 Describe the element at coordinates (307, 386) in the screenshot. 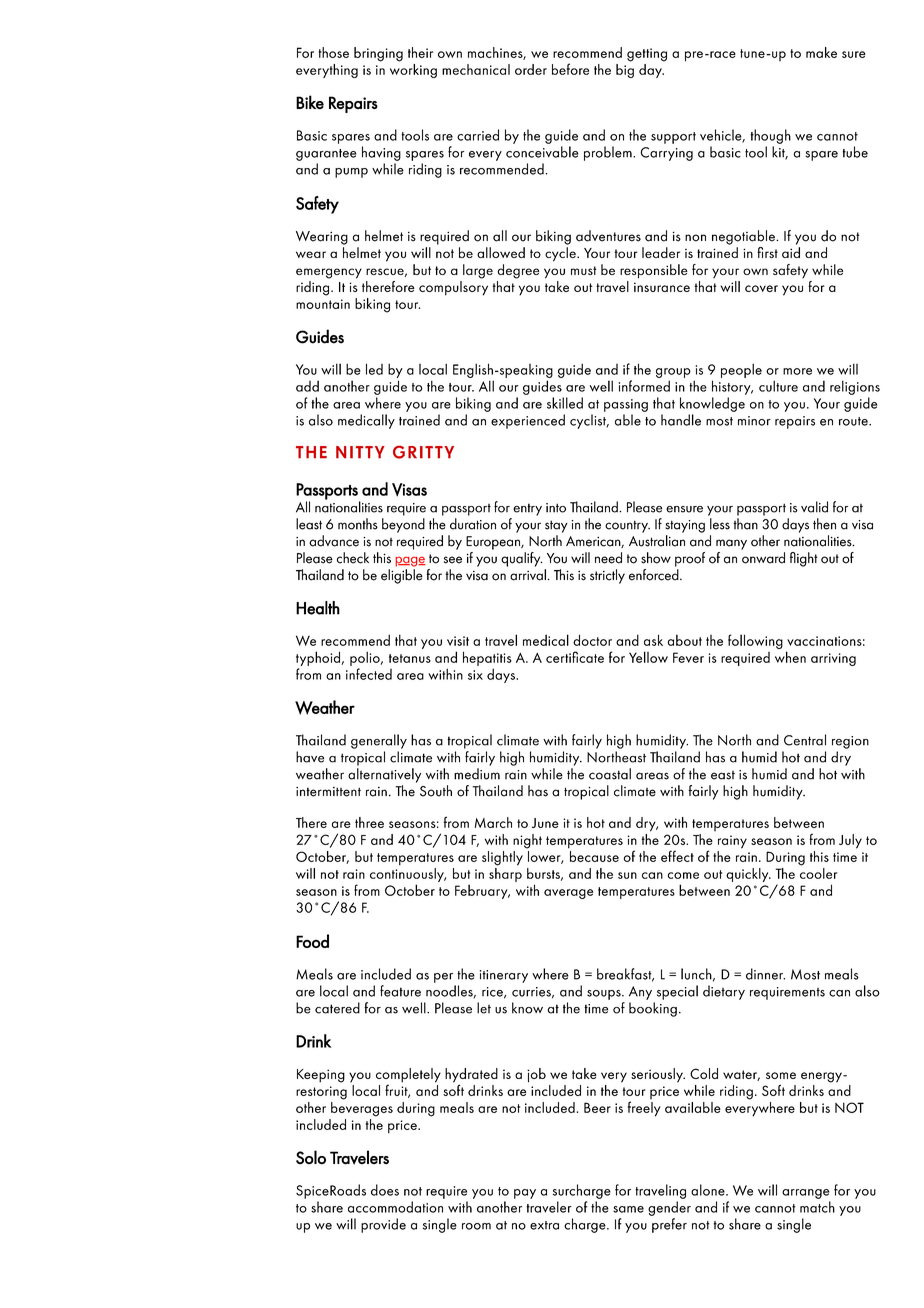

I see `add` at that location.
